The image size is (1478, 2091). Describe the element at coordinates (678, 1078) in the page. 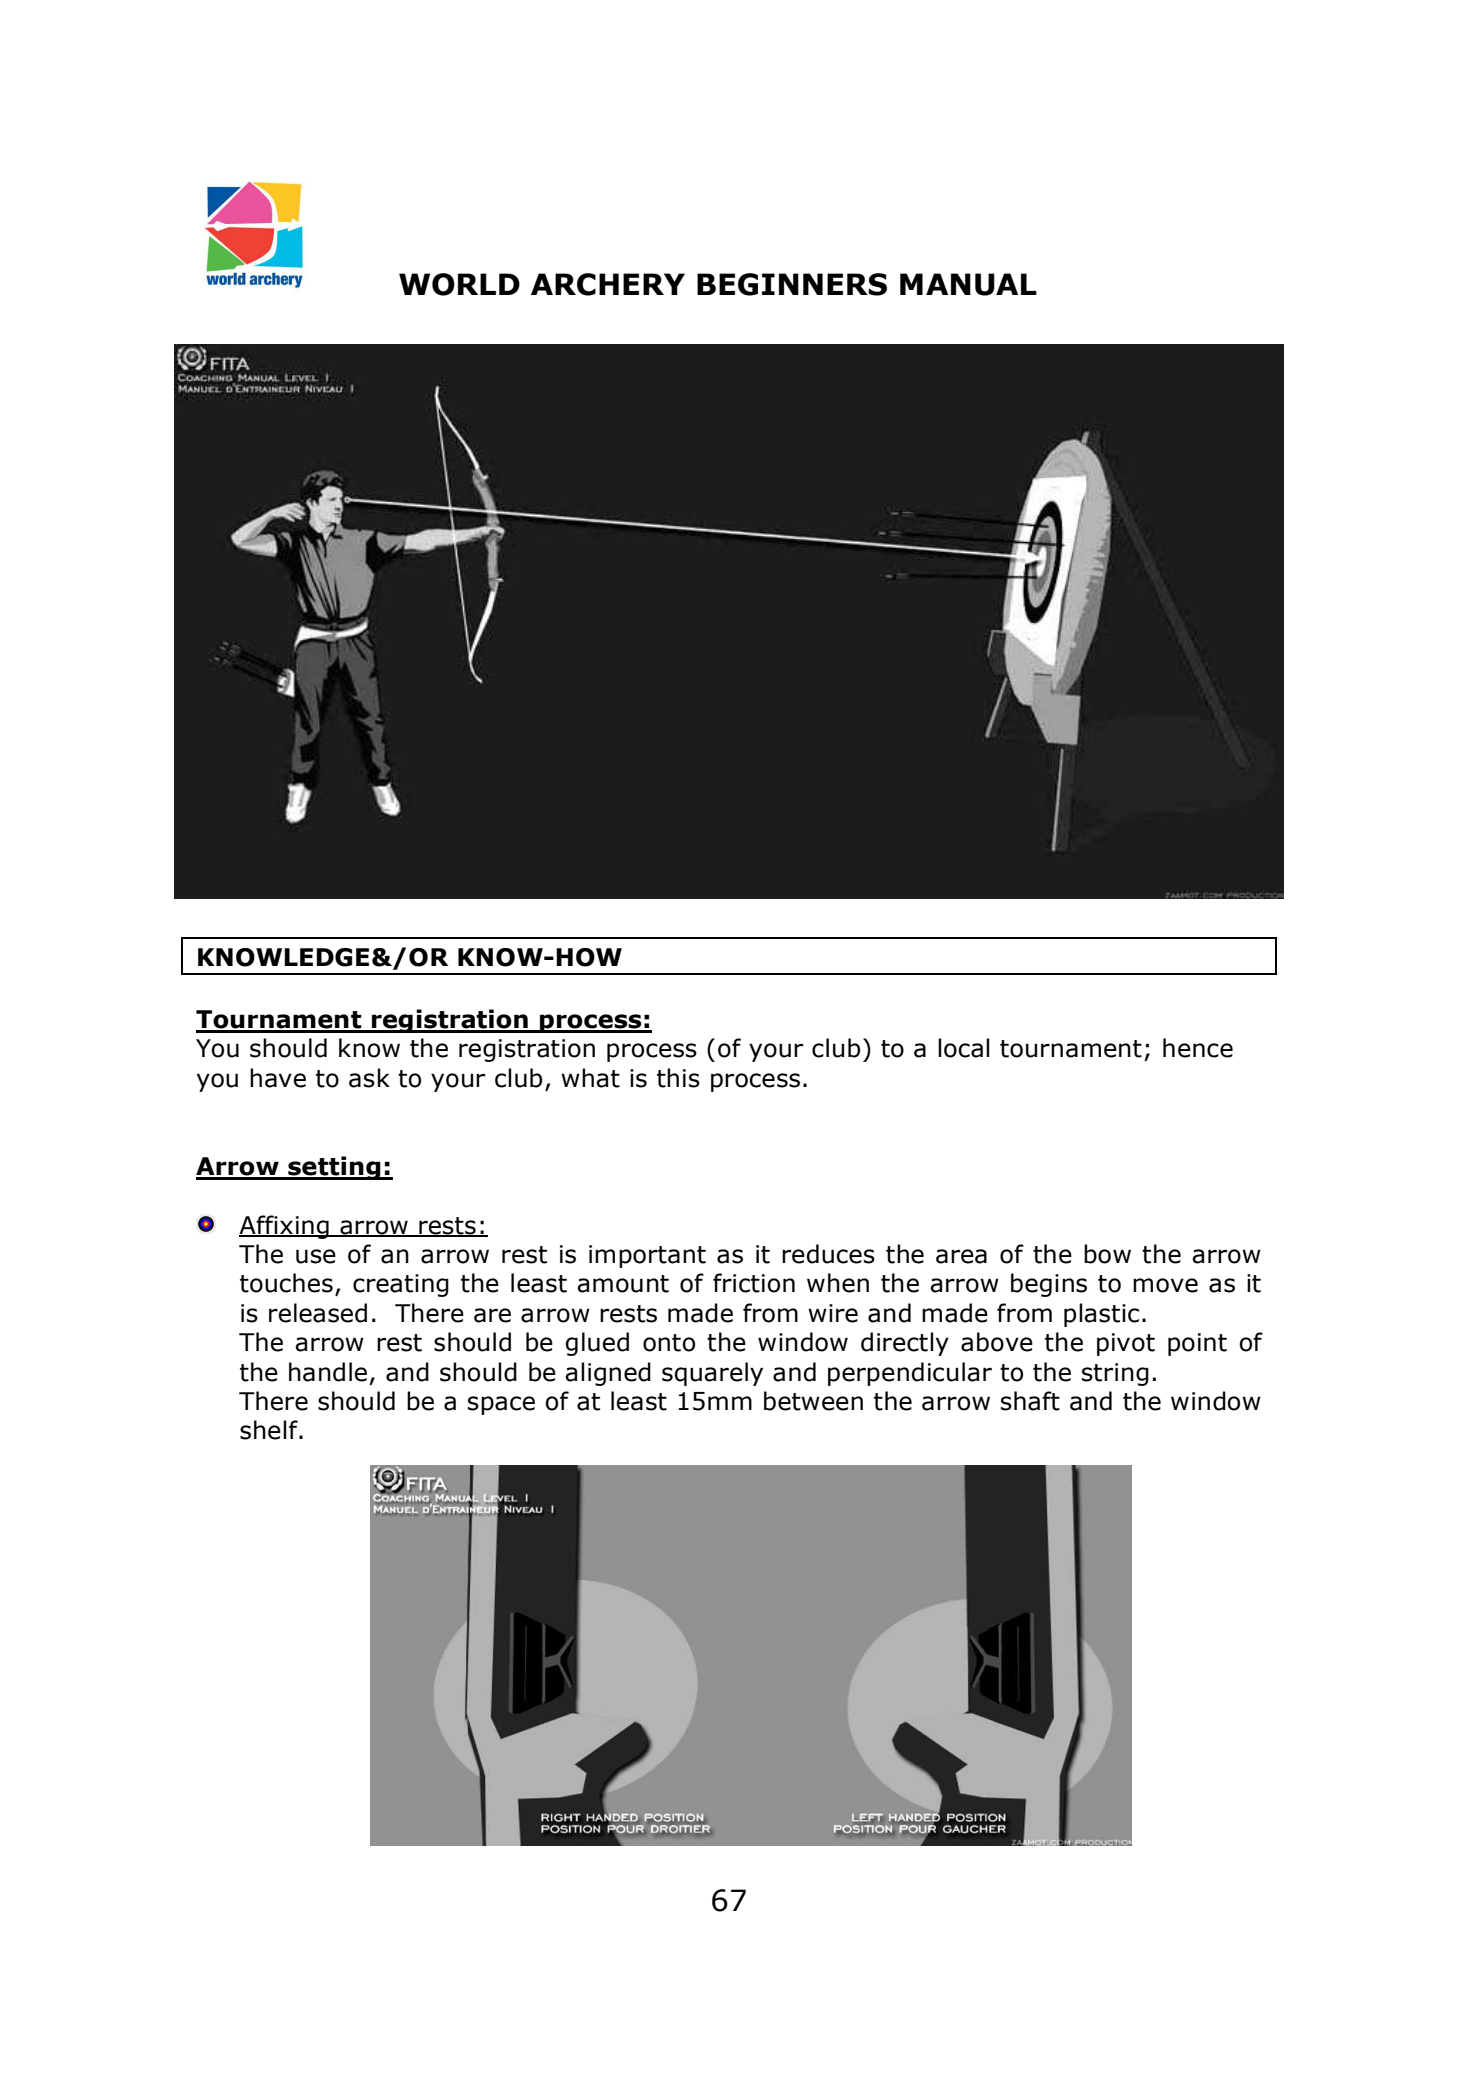

I see `this` at that location.
